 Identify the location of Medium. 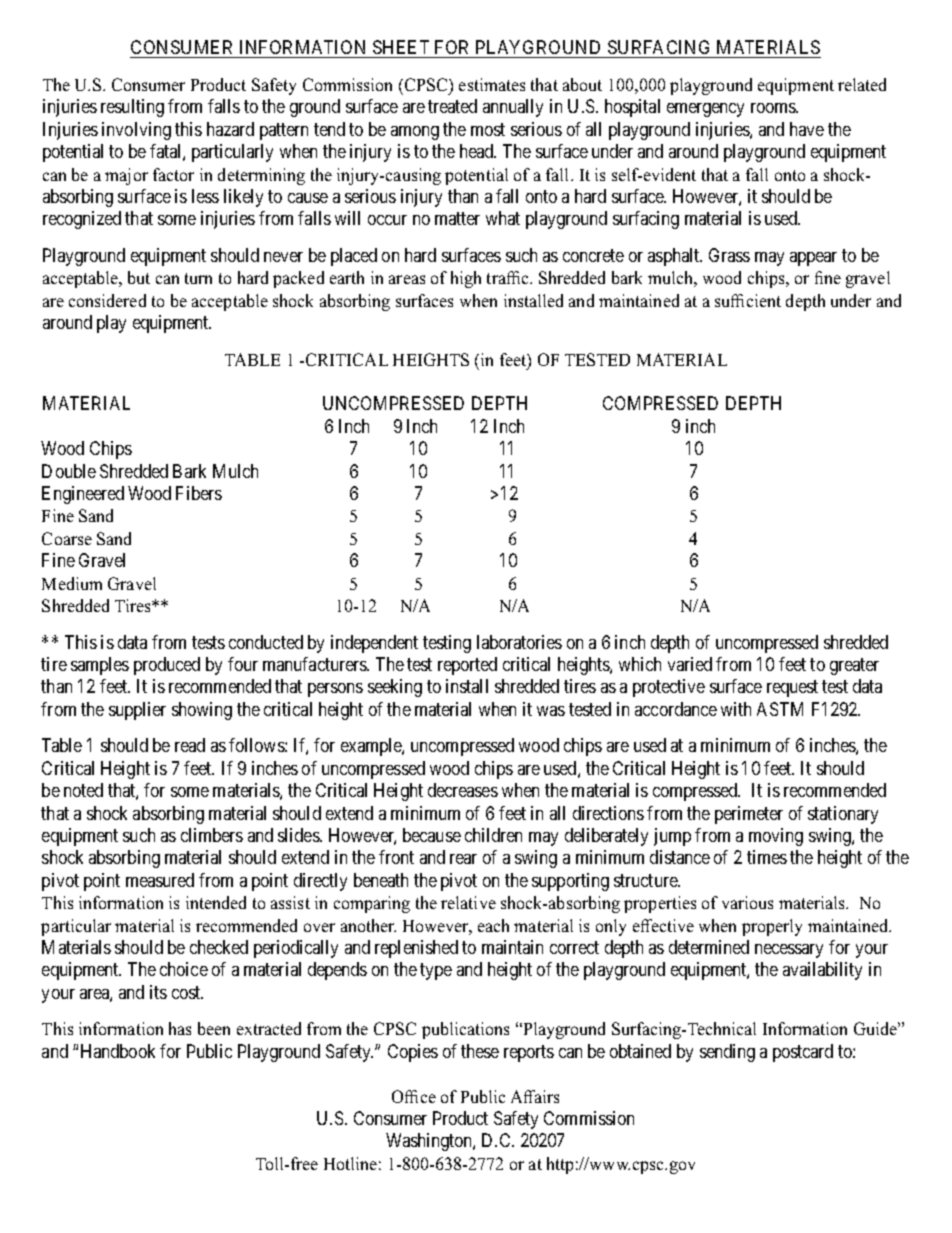
(72, 583).
